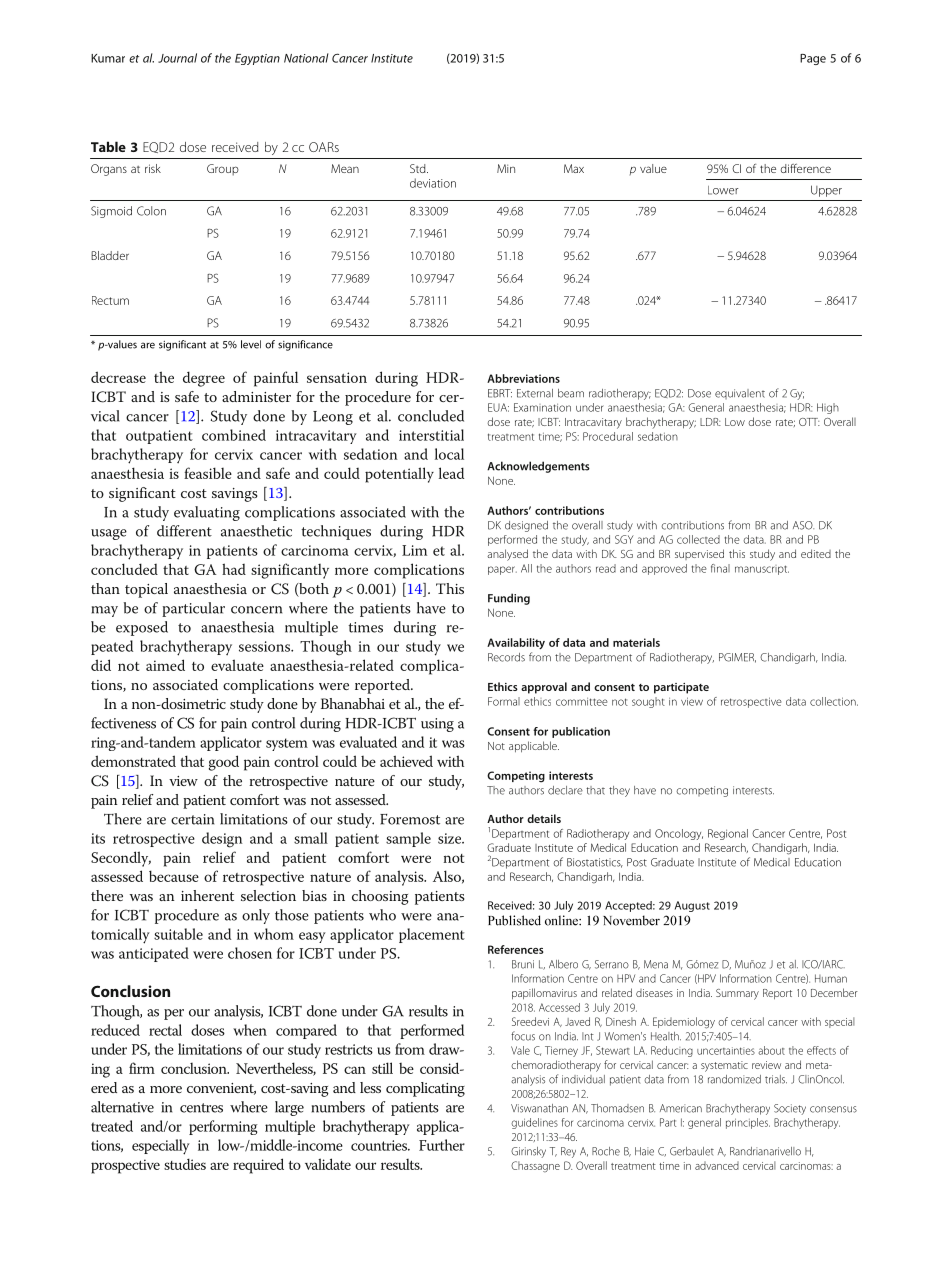 The image size is (952, 1265). What do you see at coordinates (419, 168) in the image?
I see `Std` at bounding box center [419, 168].
